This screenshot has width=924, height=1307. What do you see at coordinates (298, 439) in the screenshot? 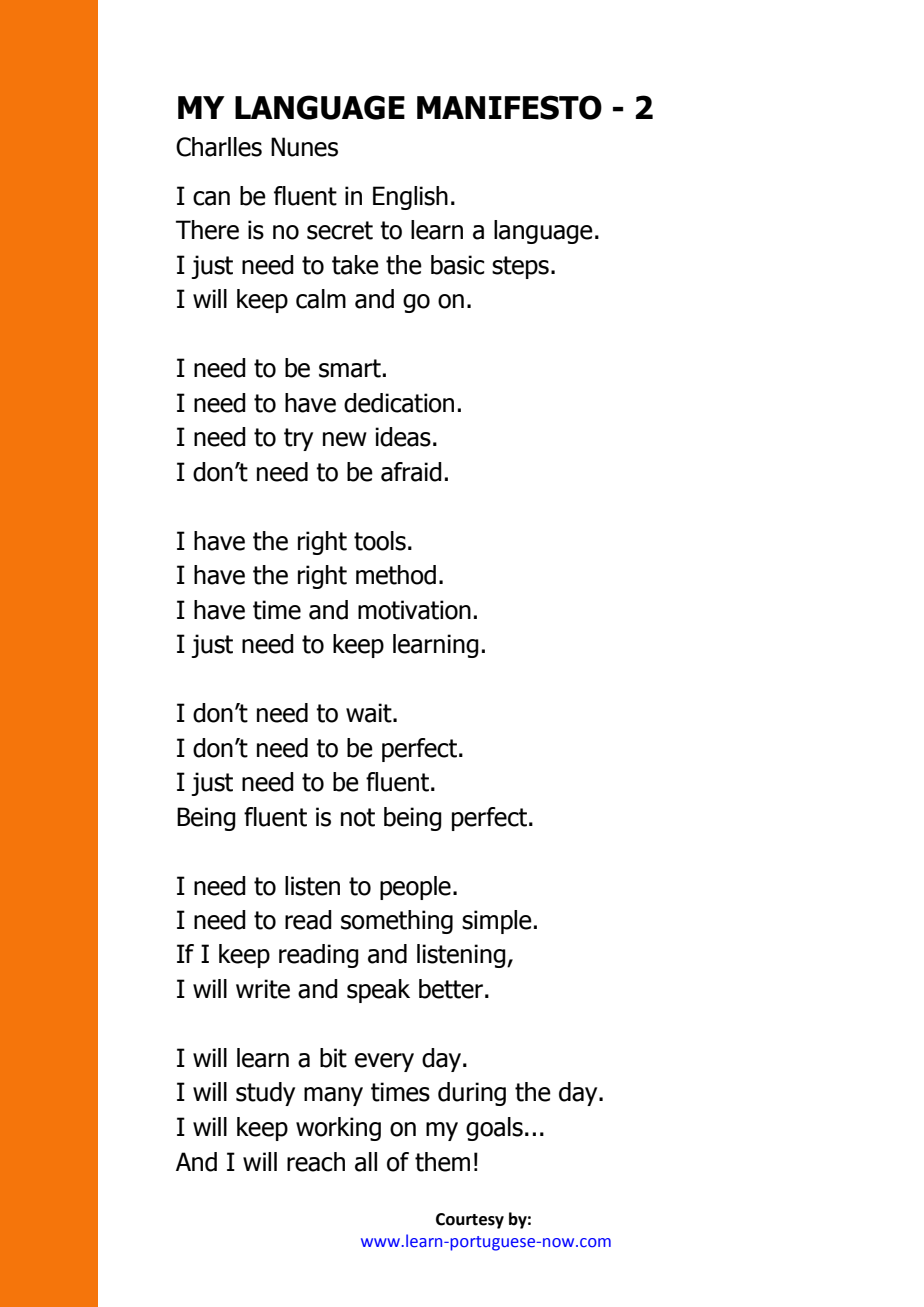
I see `try` at bounding box center [298, 439].
